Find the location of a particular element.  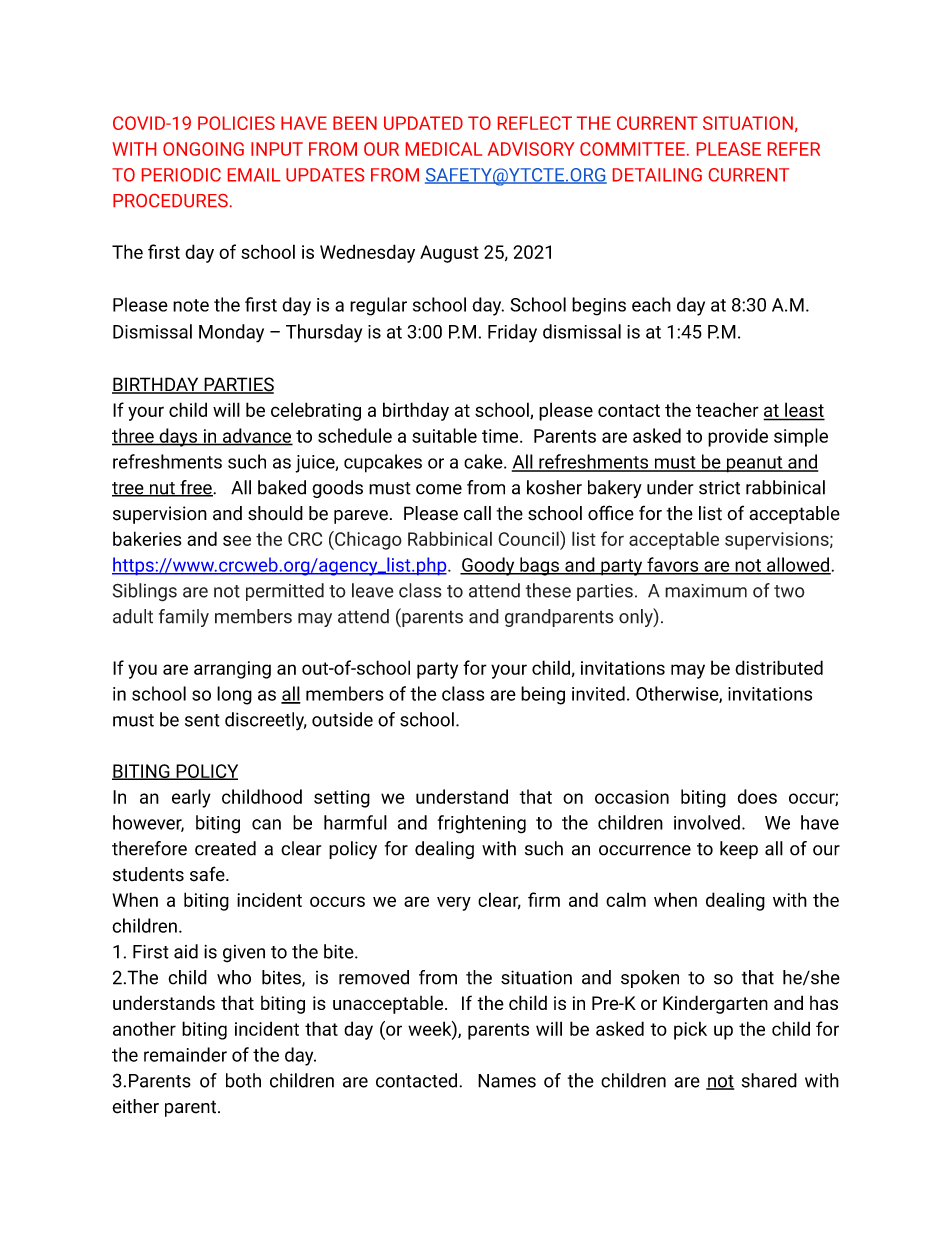

shared is located at coordinates (769, 1080).
